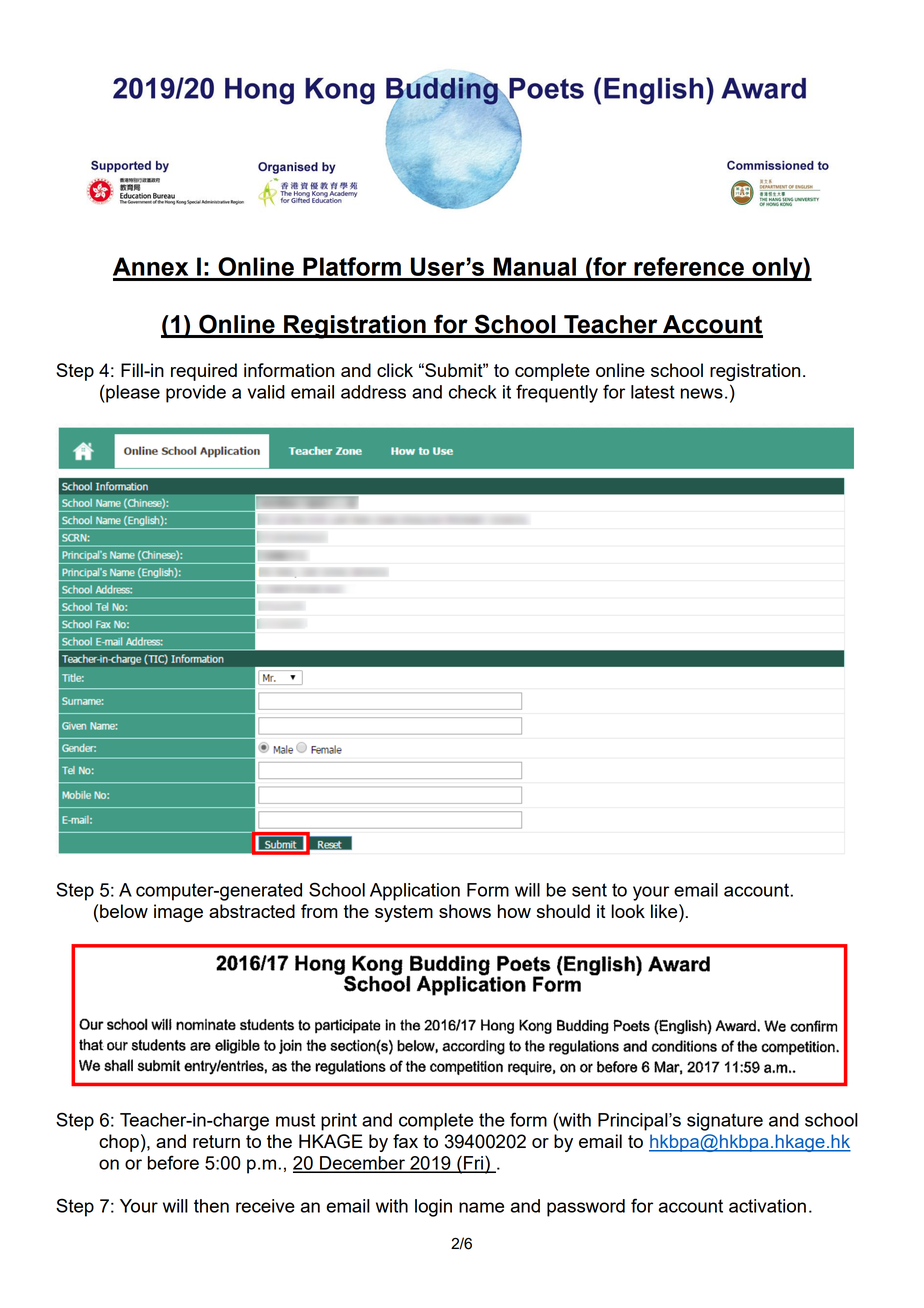 The width and height of the screenshot is (924, 1308). Describe the element at coordinates (702, 393) in the screenshot. I see `news` at that location.
